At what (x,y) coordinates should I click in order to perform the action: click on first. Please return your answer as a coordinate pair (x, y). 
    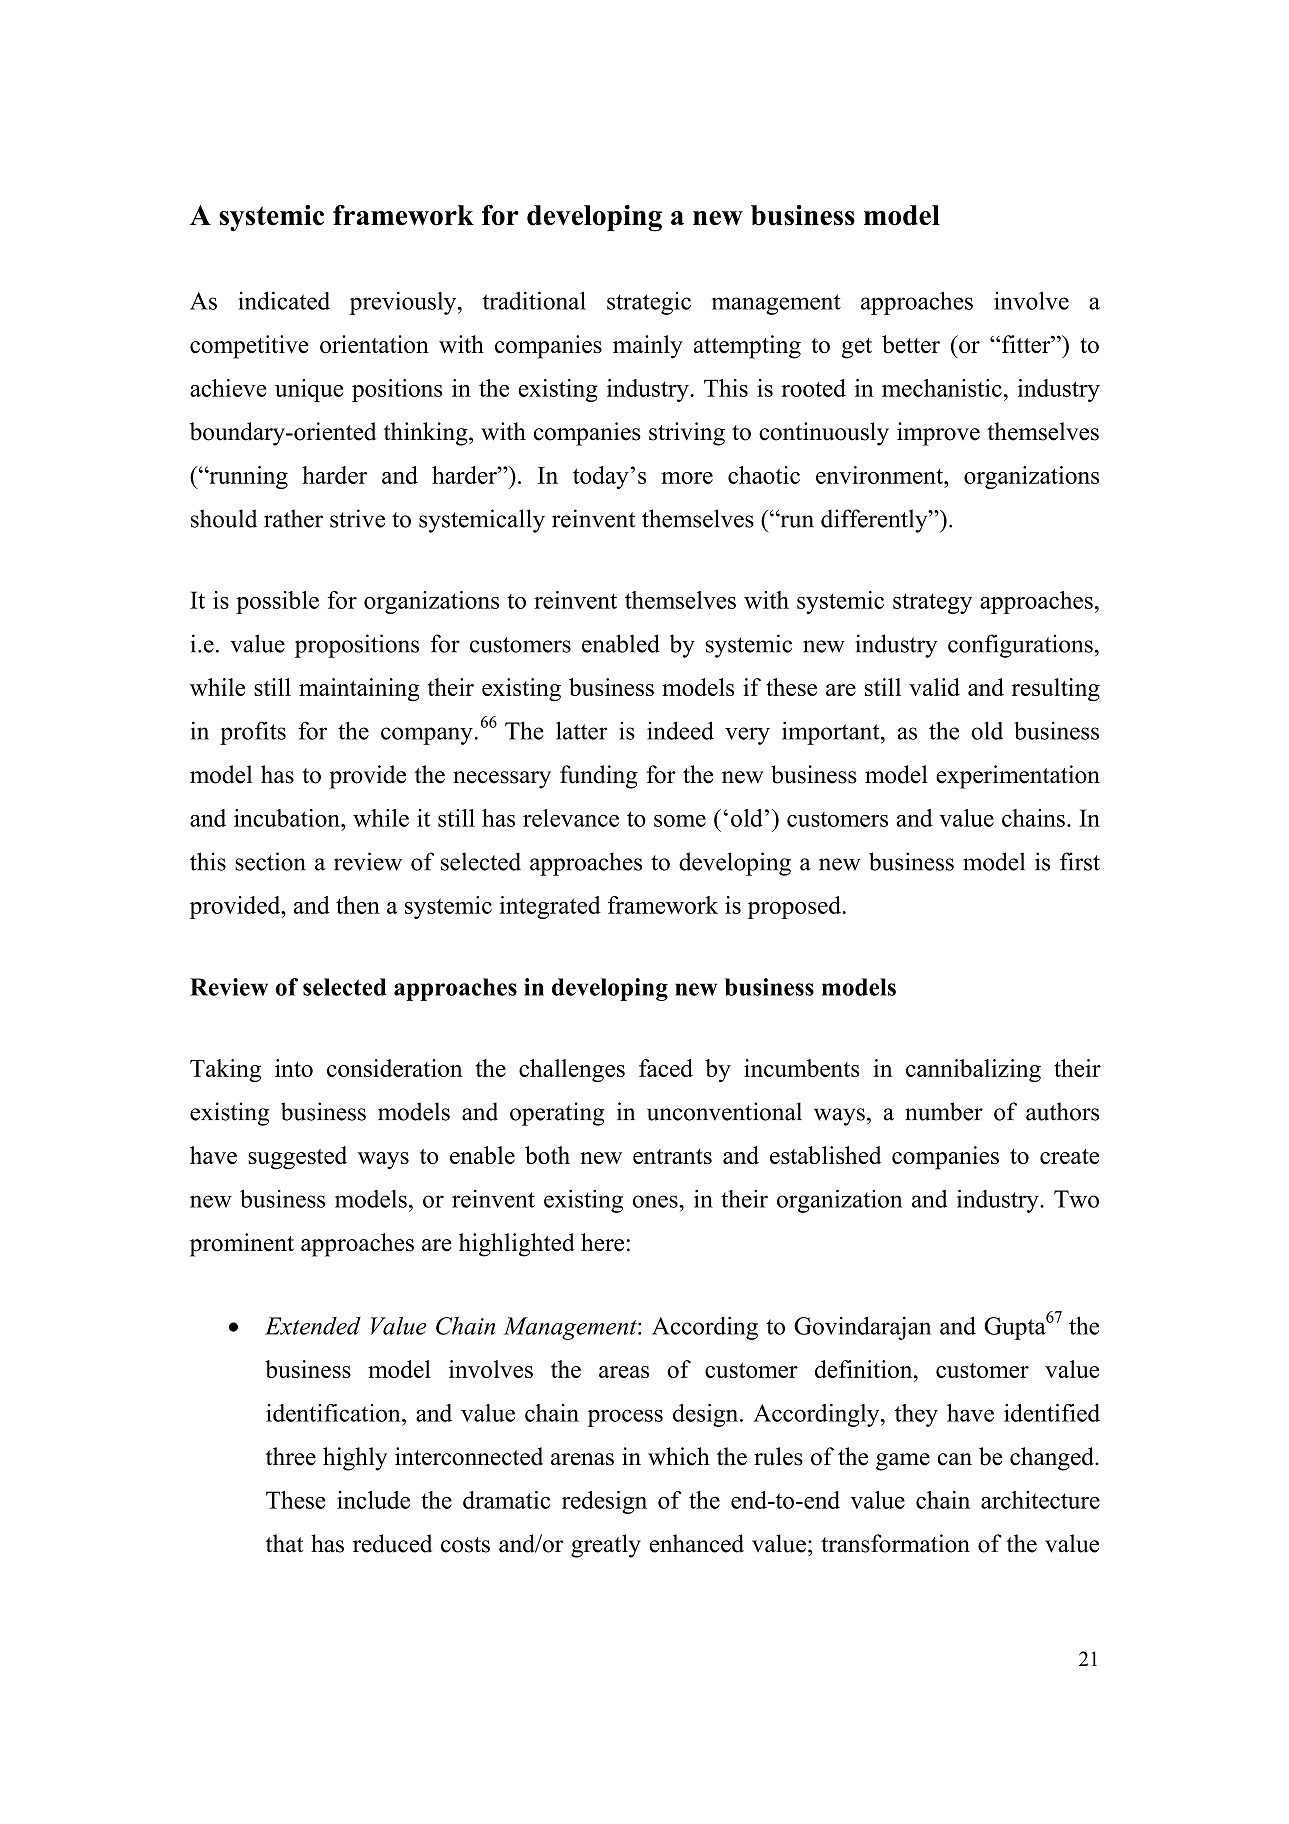
    Looking at the image, I should click on (1080, 861).
